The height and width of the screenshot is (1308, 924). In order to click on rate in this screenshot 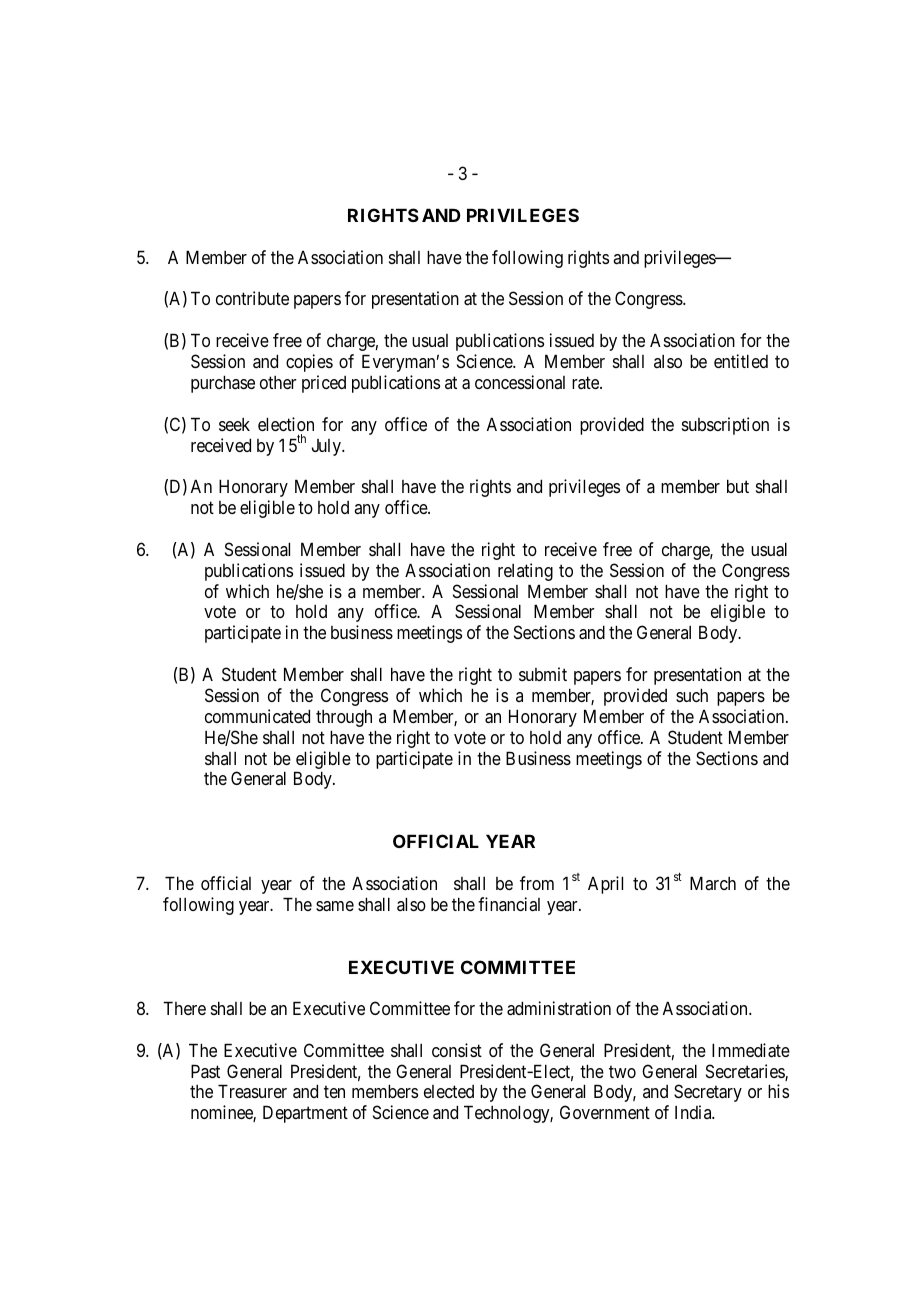, I will do `click(586, 382)`.
